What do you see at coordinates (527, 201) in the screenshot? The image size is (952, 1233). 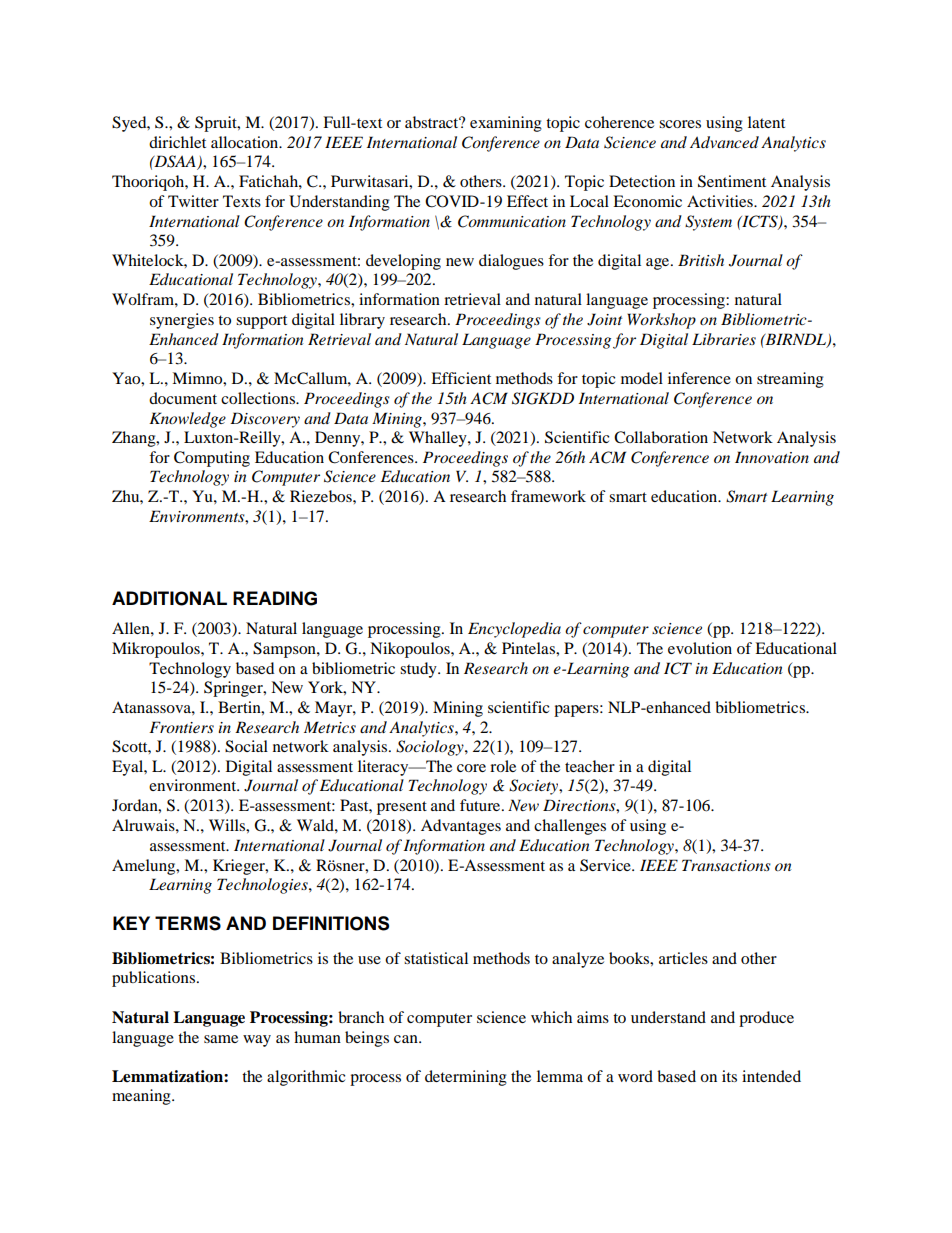 I see `Effect` at bounding box center [527, 201].
